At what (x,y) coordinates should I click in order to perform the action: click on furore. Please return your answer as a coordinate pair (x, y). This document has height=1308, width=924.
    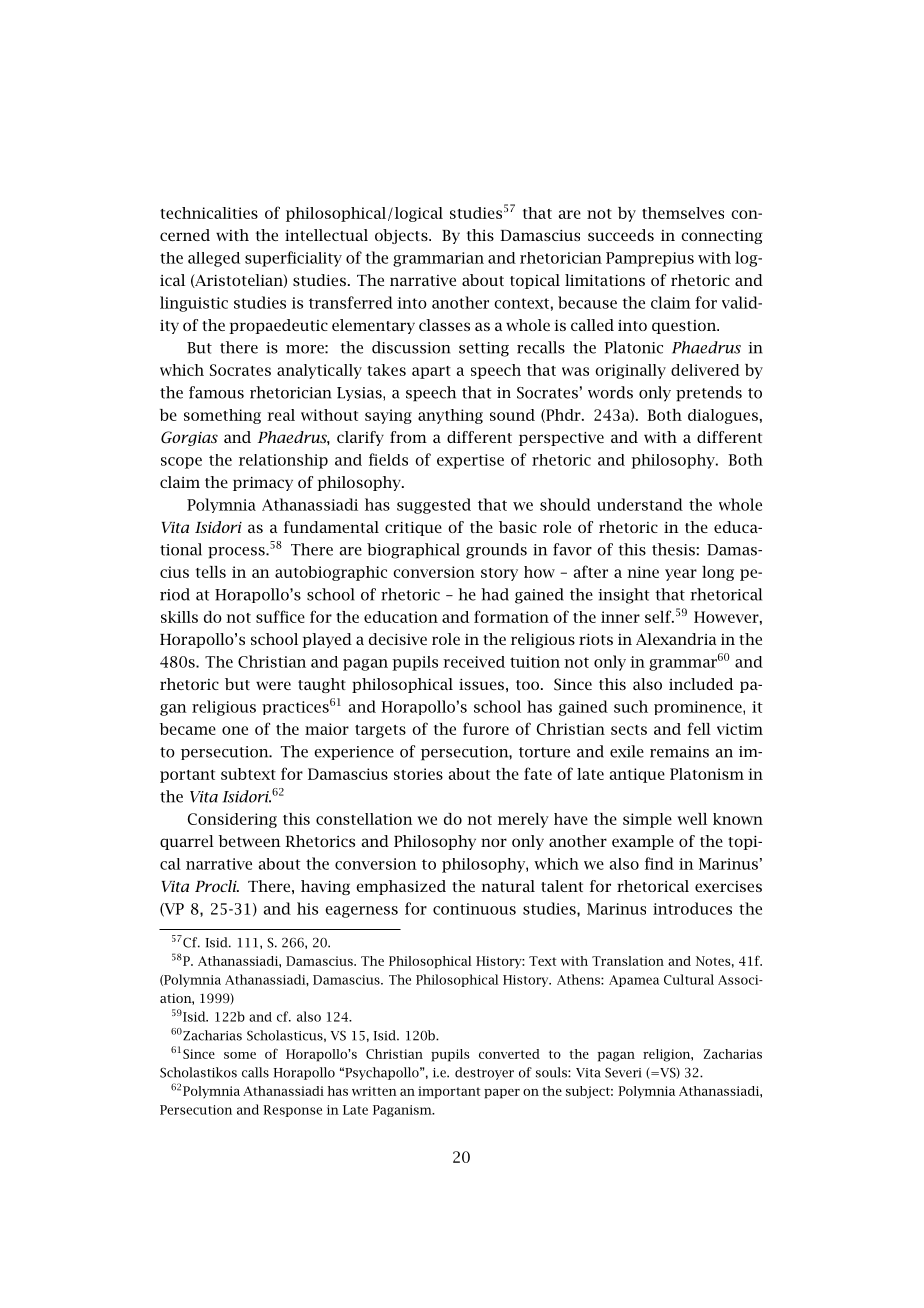
    Looking at the image, I should click on (486, 728).
